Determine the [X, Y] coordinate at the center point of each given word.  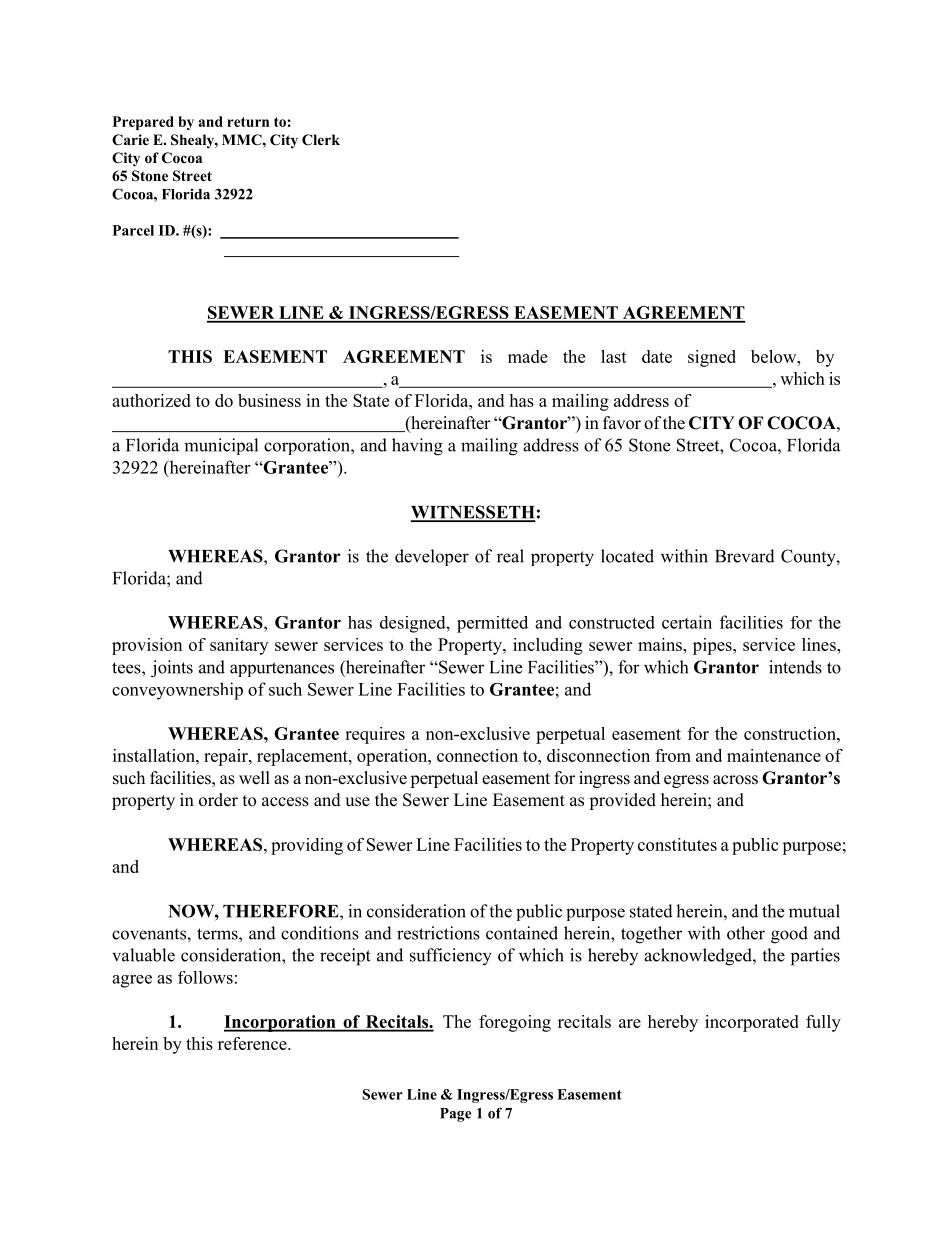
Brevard [745, 556]
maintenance [774, 755]
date [657, 356]
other [746, 933]
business [269, 400]
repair [227, 757]
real [510, 556]
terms [218, 934]
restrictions [438, 933]
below [775, 356]
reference [253, 1043]
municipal [221, 446]
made [528, 356]
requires [375, 735]
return [248, 122]
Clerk [321, 140]
